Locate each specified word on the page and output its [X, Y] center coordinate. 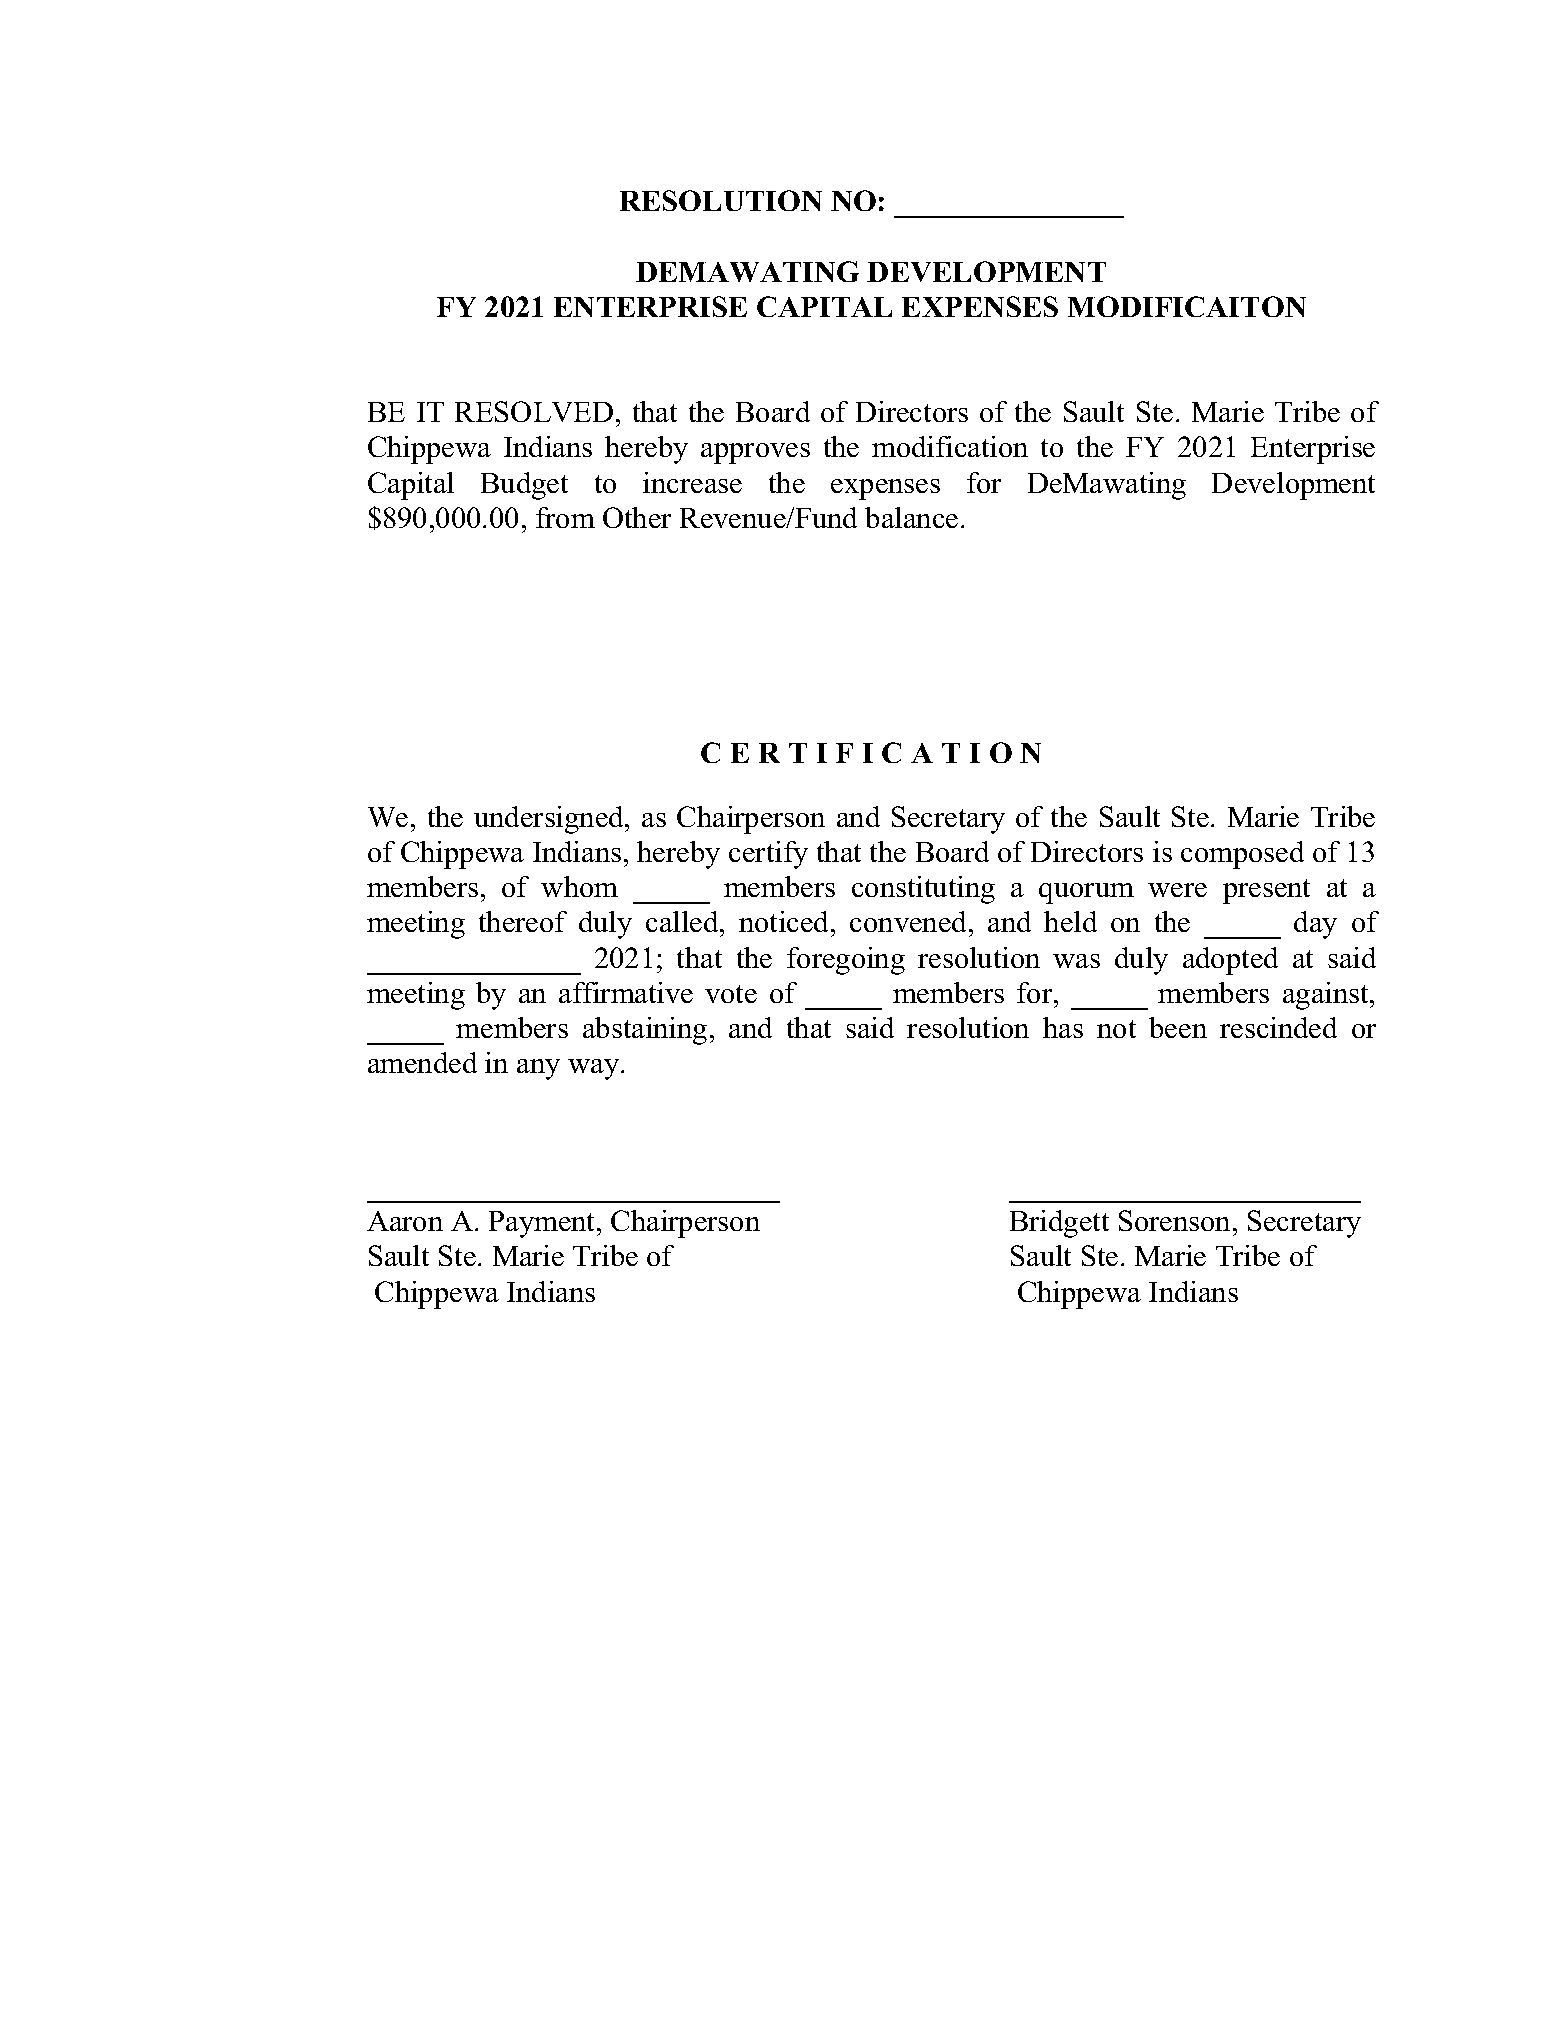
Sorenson [1174, 1220]
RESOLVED [534, 411]
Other [637, 517]
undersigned [550, 820]
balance [911, 517]
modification [950, 446]
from [565, 517]
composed [1242, 855]
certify [768, 855]
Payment [543, 1224]
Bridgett [1059, 1224]
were [1177, 890]
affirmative [626, 992]
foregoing [846, 961]
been [1178, 1027]
